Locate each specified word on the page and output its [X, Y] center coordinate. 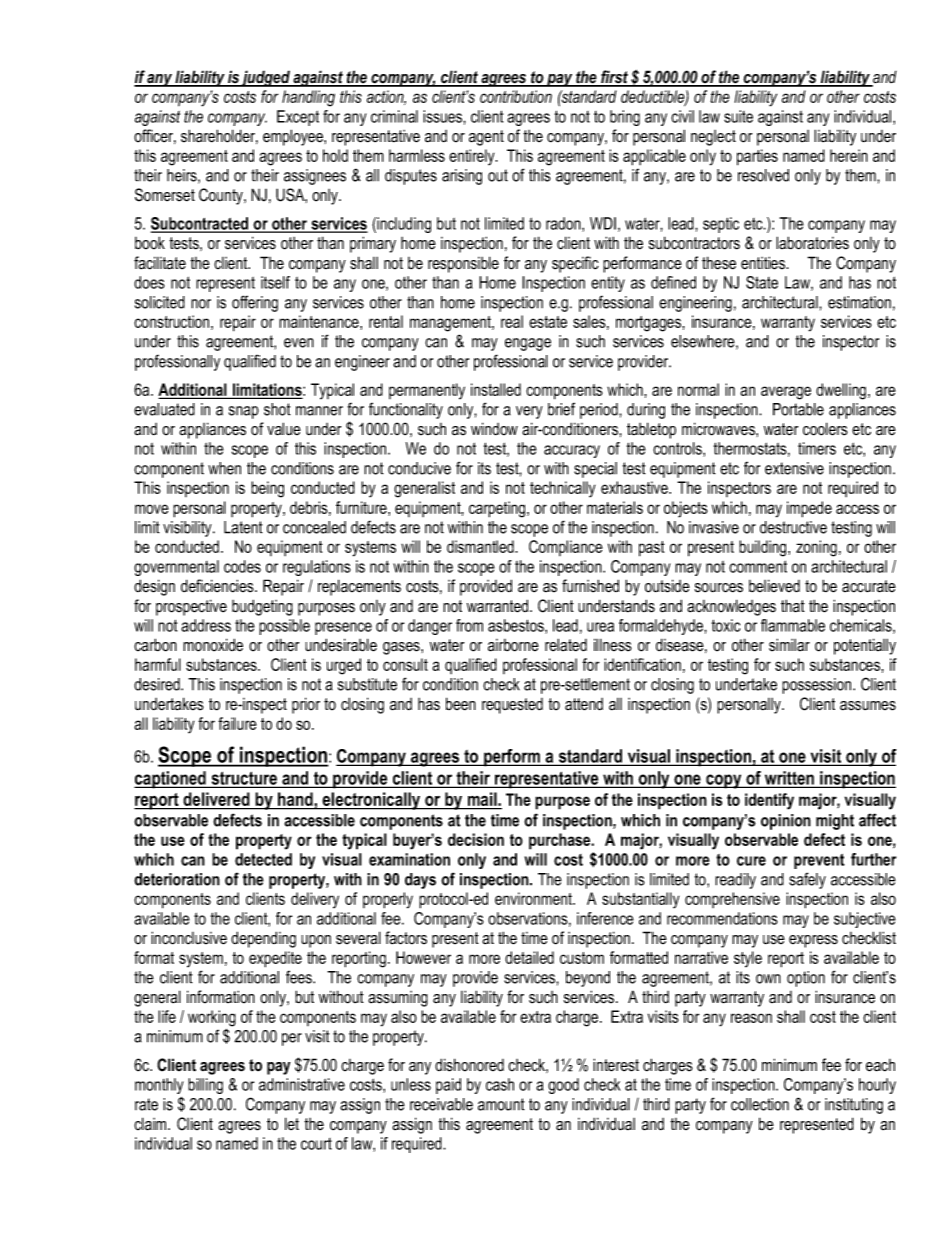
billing [205, 1086]
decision [476, 839]
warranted [499, 606]
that [793, 606]
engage [528, 344]
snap [244, 412]
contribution [516, 96]
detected [263, 859]
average [786, 393]
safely [807, 880]
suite [738, 116]
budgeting [262, 607]
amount [501, 1104]
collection [760, 1104]
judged [266, 78]
